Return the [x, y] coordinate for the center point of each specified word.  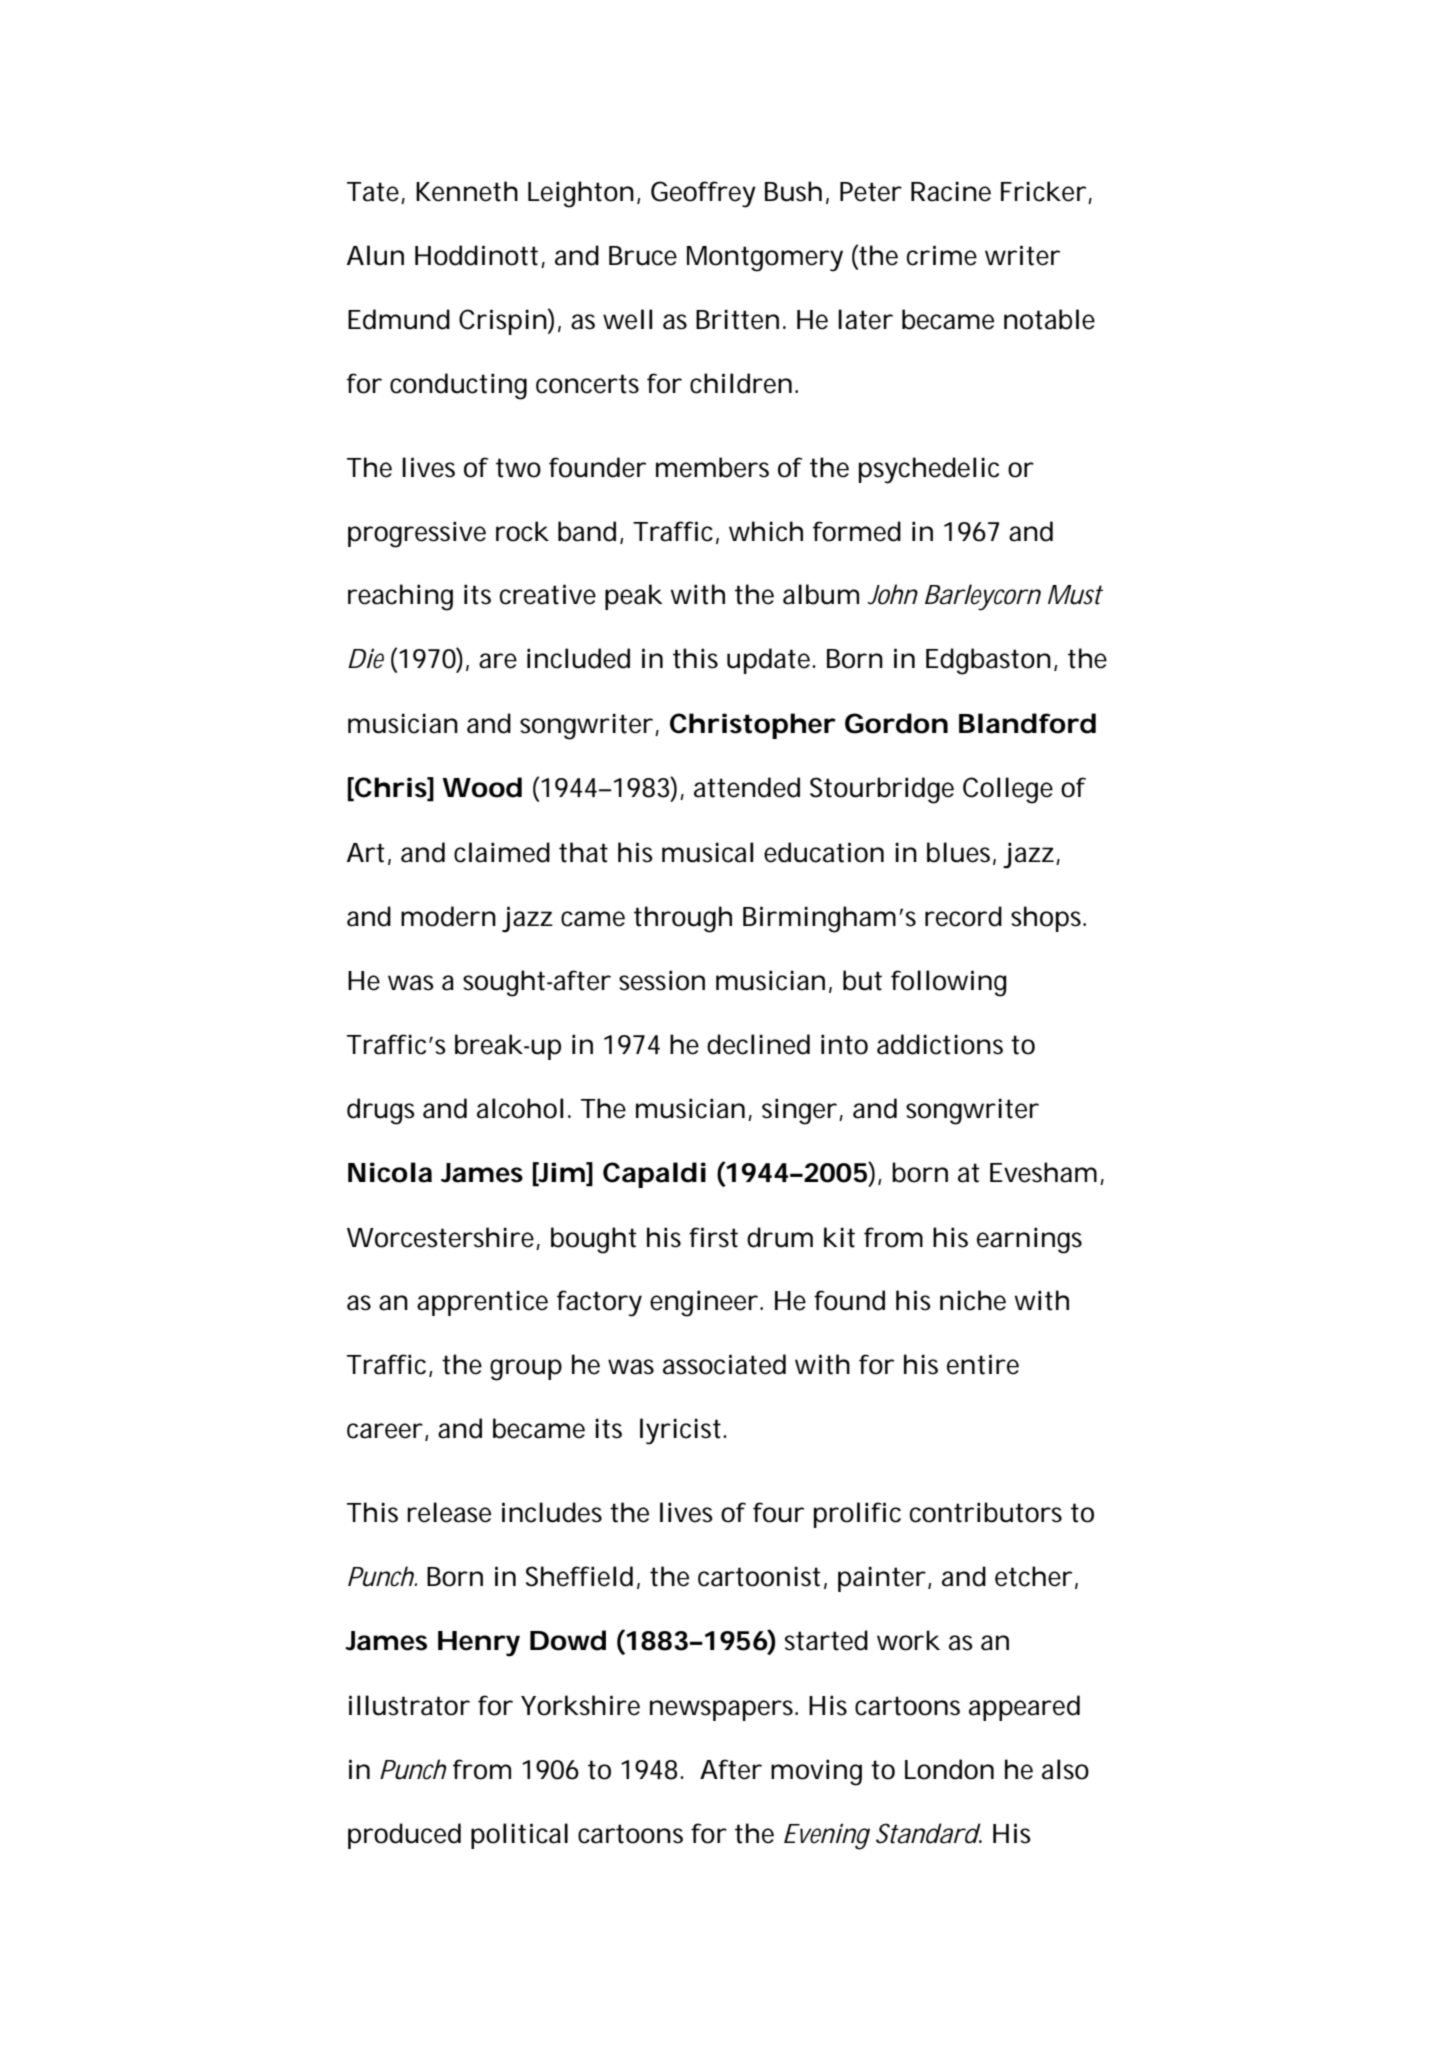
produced [404, 1836]
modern [448, 916]
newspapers [724, 1710]
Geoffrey [703, 194]
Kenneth [467, 191]
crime [942, 255]
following [949, 983]
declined [758, 1044]
